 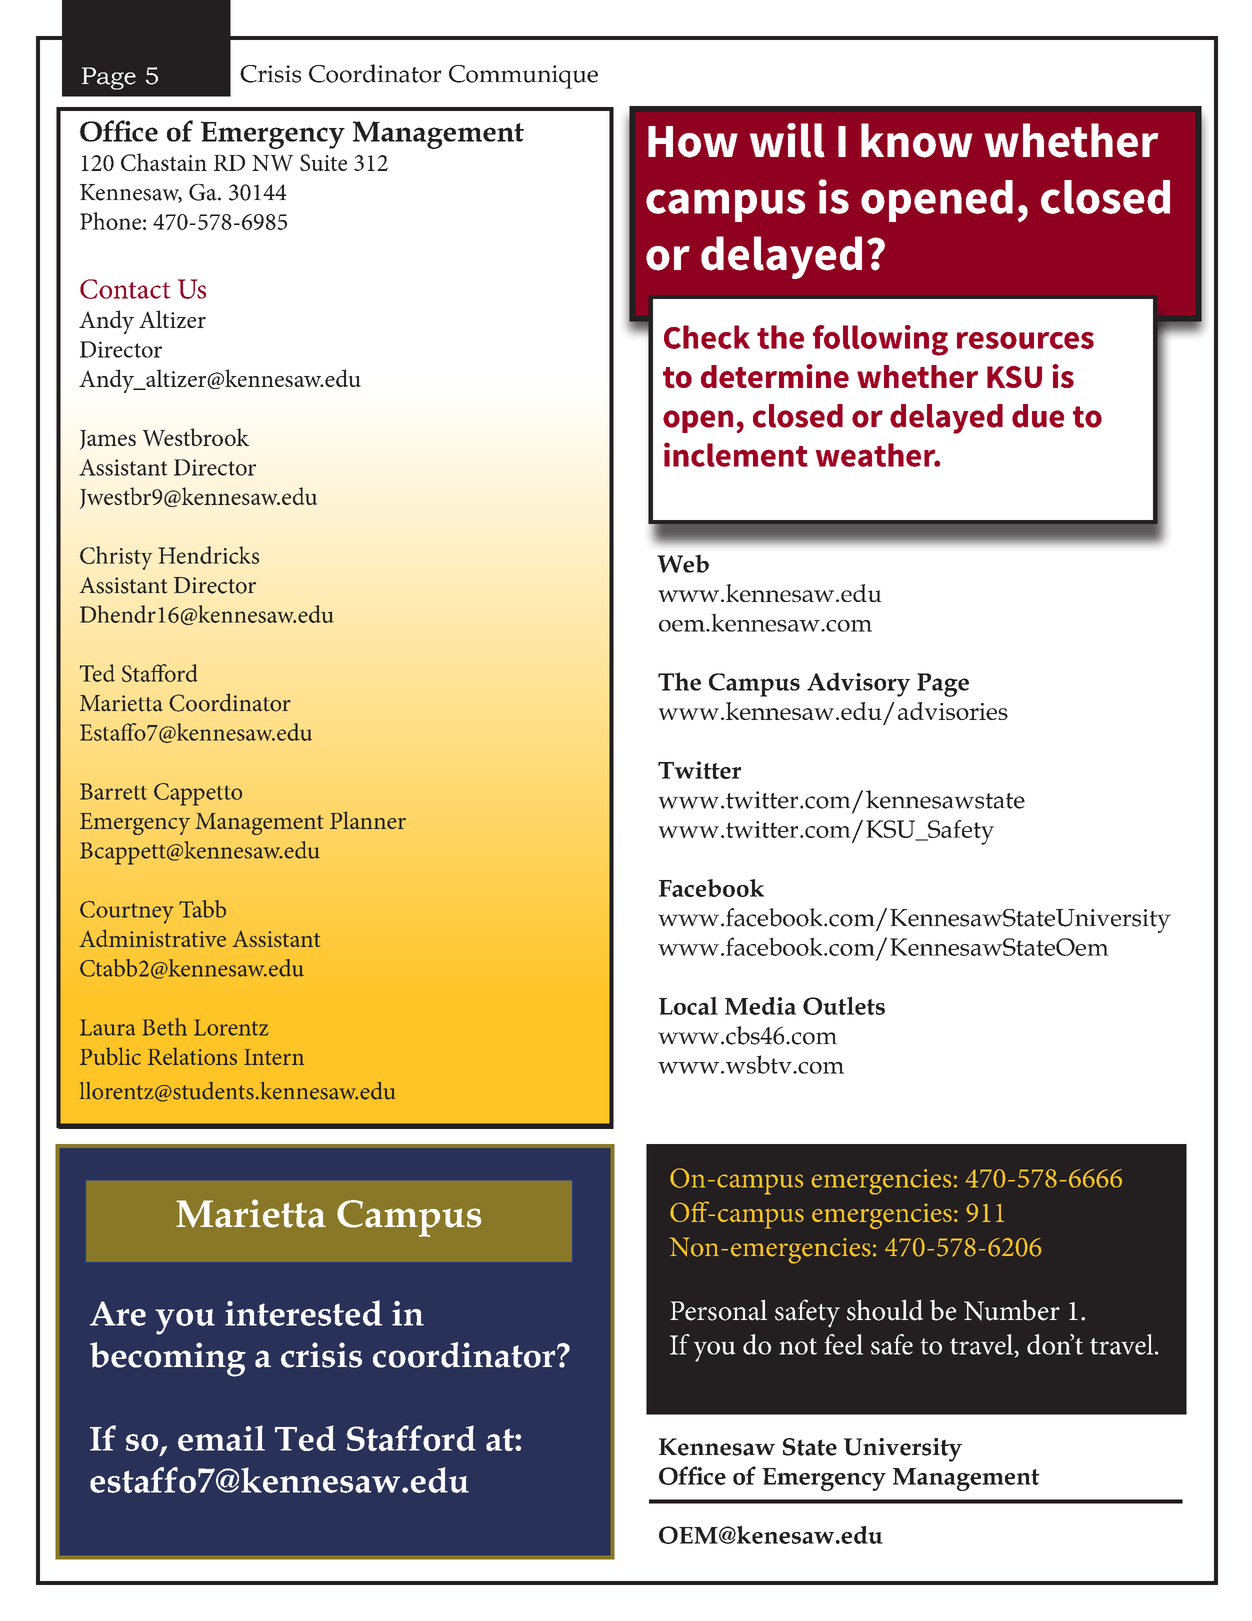 I want to click on Administrative, so click(x=152, y=938).
